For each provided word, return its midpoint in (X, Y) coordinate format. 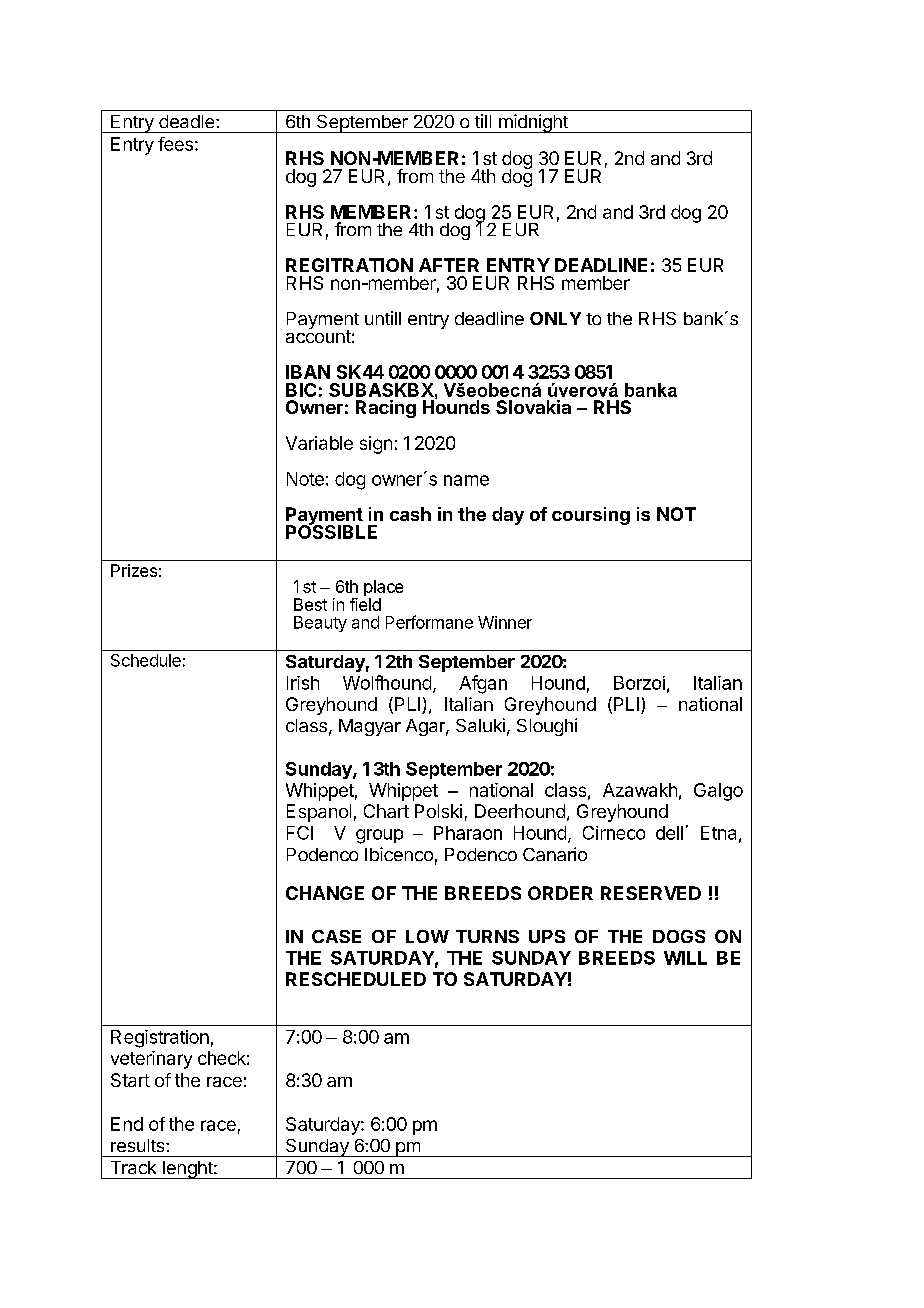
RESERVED (651, 893)
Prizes (134, 570)
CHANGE (325, 893)
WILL (685, 958)
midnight (533, 123)
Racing (386, 409)
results (139, 1145)
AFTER (449, 265)
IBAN (308, 372)
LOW (427, 936)
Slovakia (533, 407)
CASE (336, 936)
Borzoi (639, 683)
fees (175, 144)
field (365, 604)
